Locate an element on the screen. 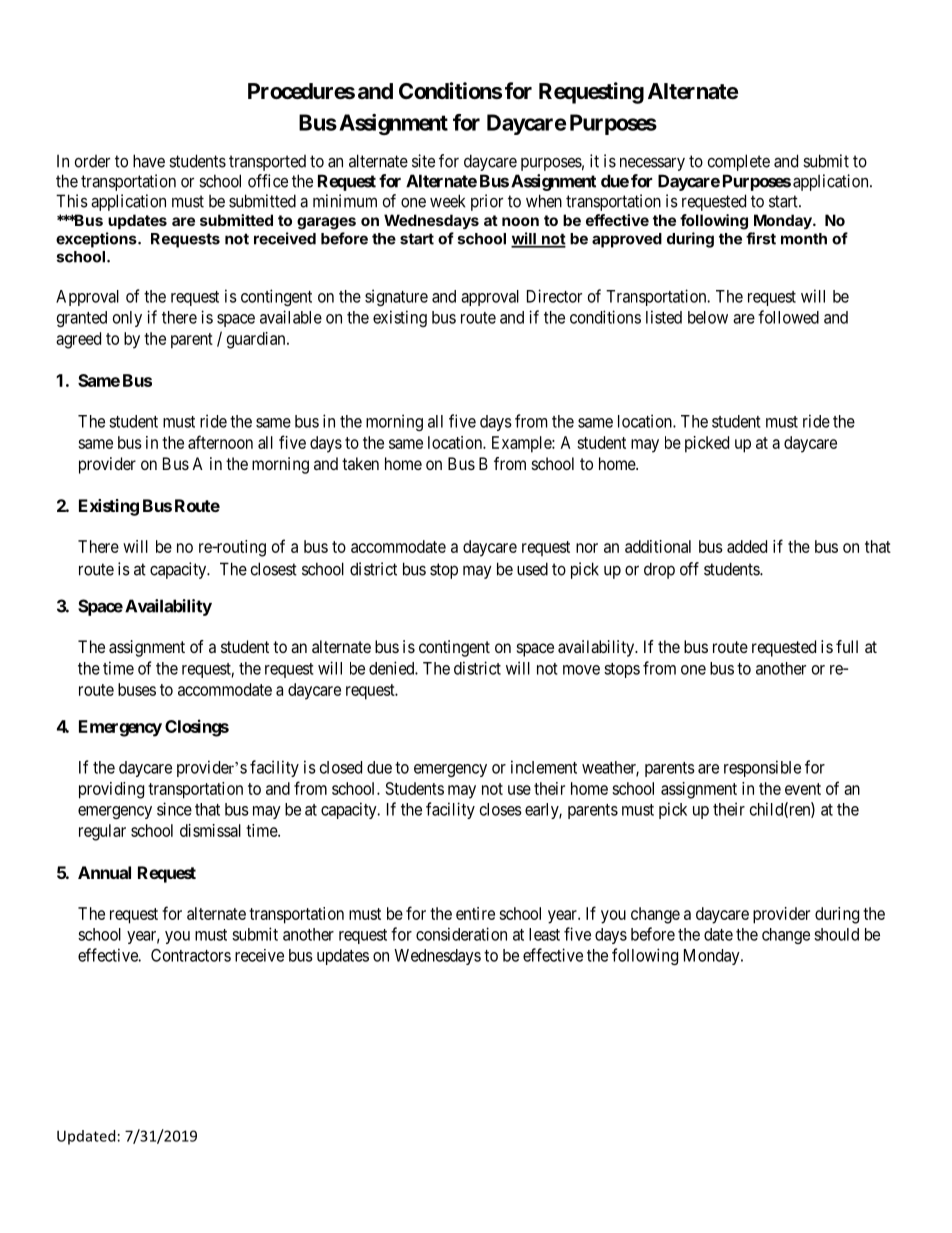 The height and width of the screenshot is (1233, 952). followed is located at coordinates (788, 317).
